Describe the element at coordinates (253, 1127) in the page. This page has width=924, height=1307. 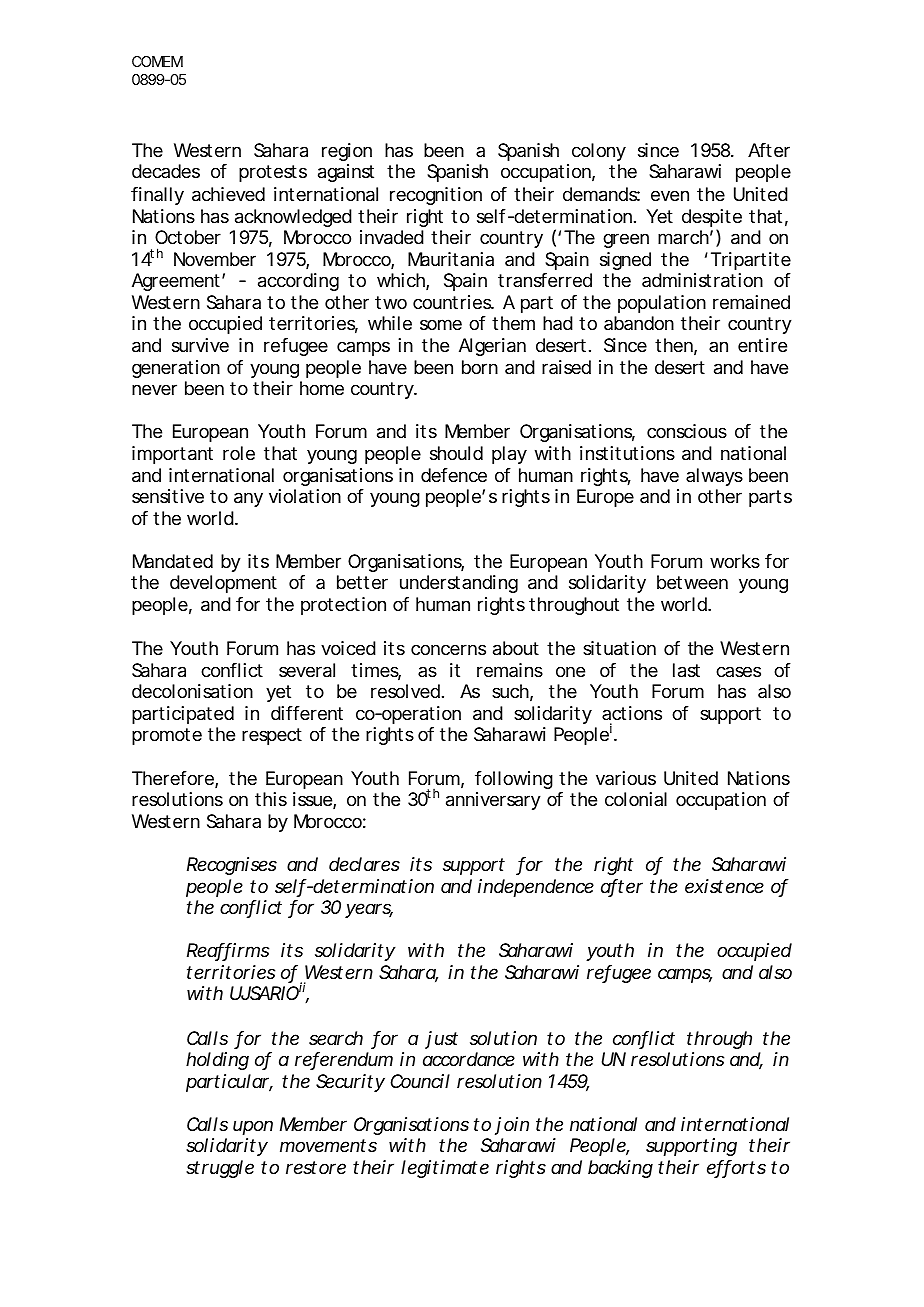
I see `upon` at that location.
